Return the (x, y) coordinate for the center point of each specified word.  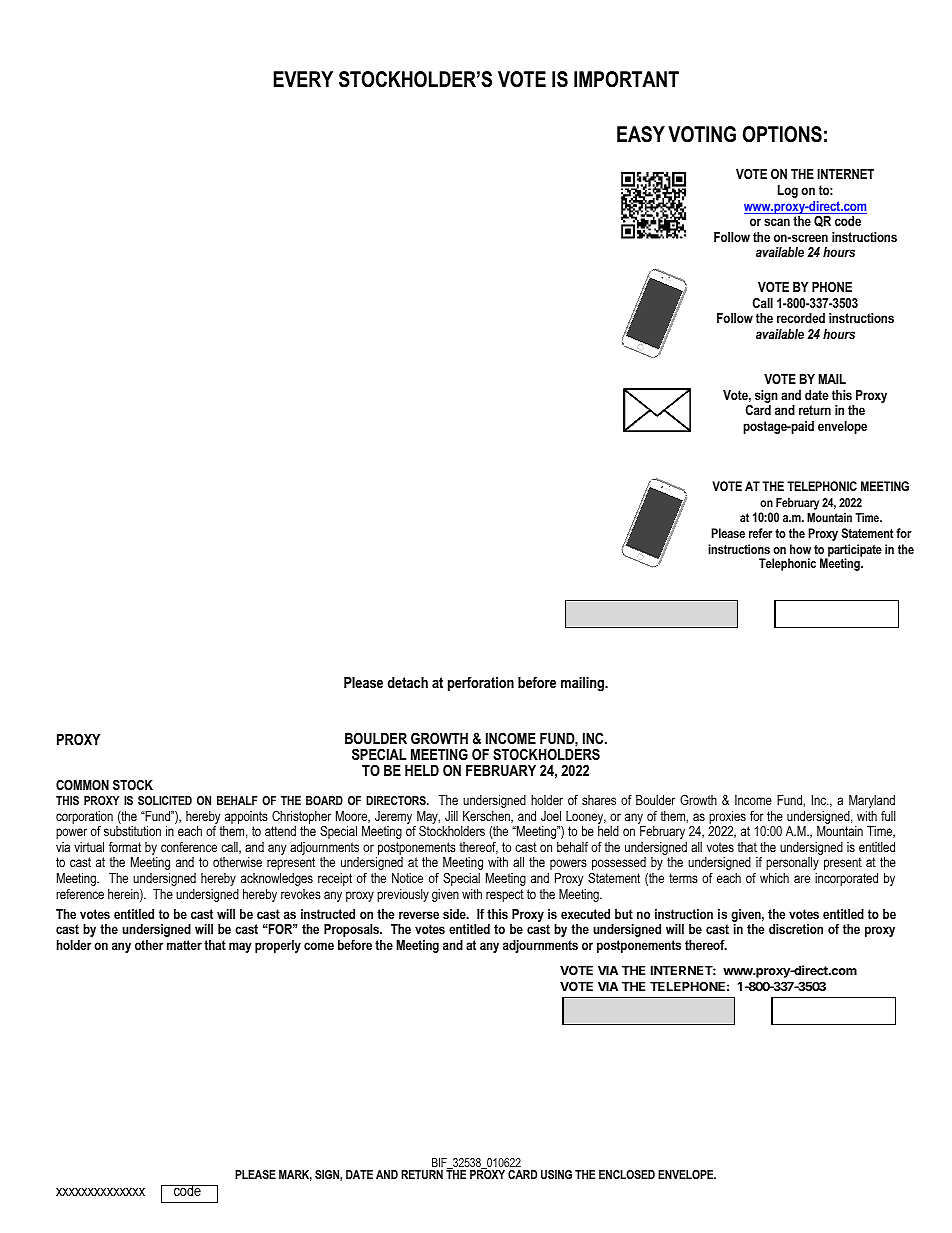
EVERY (303, 79)
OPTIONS (782, 134)
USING (556, 1174)
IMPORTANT (626, 79)
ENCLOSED (627, 1174)
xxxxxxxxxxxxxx (100, 1192)
